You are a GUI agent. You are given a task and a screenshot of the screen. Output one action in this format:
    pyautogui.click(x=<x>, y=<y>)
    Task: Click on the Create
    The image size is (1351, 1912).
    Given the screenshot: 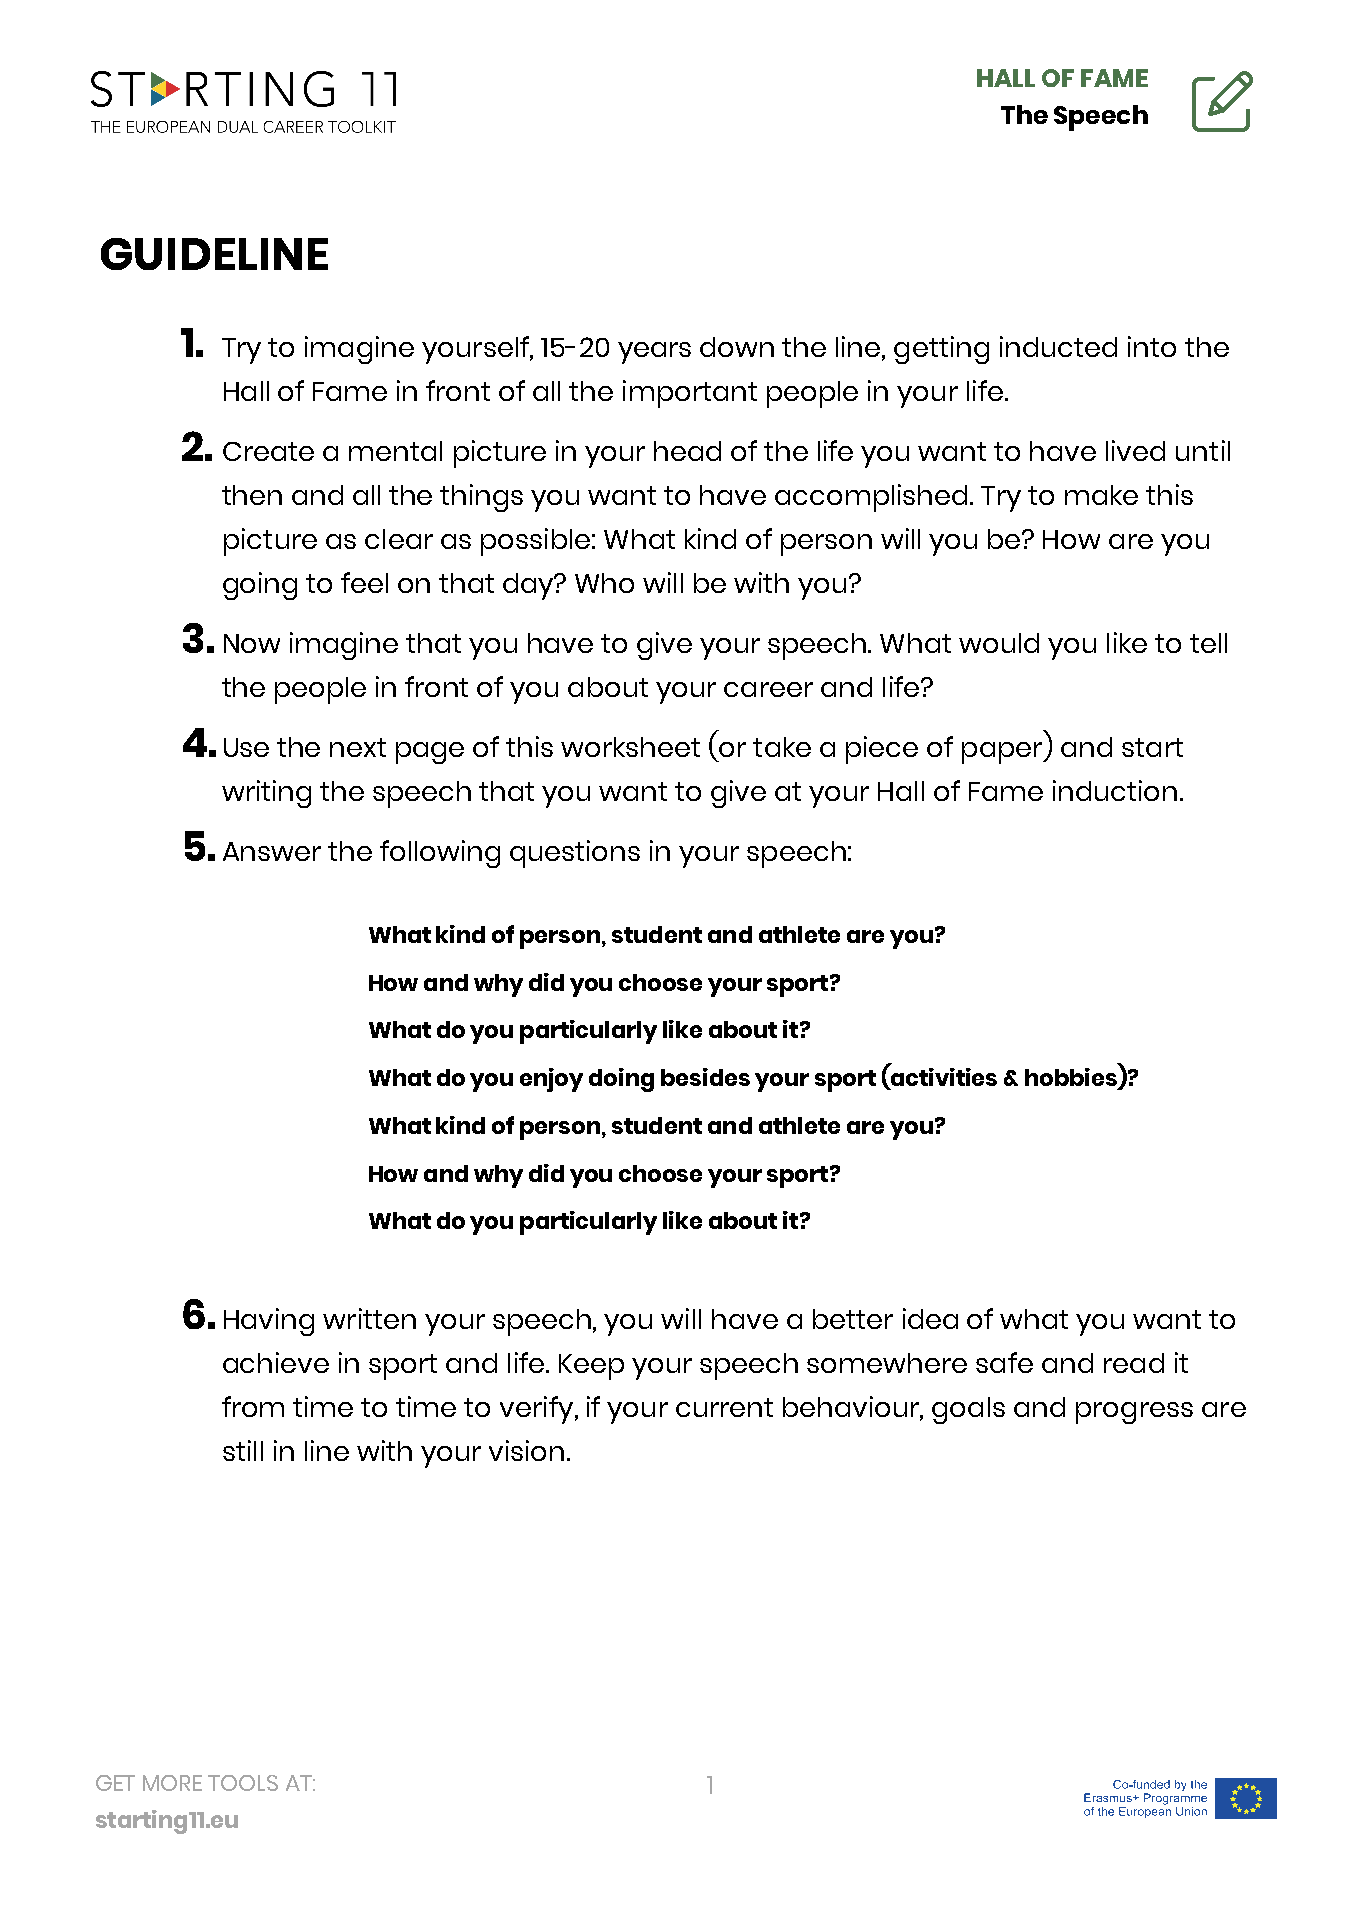 What is the action you would take?
    pyautogui.click(x=268, y=451)
